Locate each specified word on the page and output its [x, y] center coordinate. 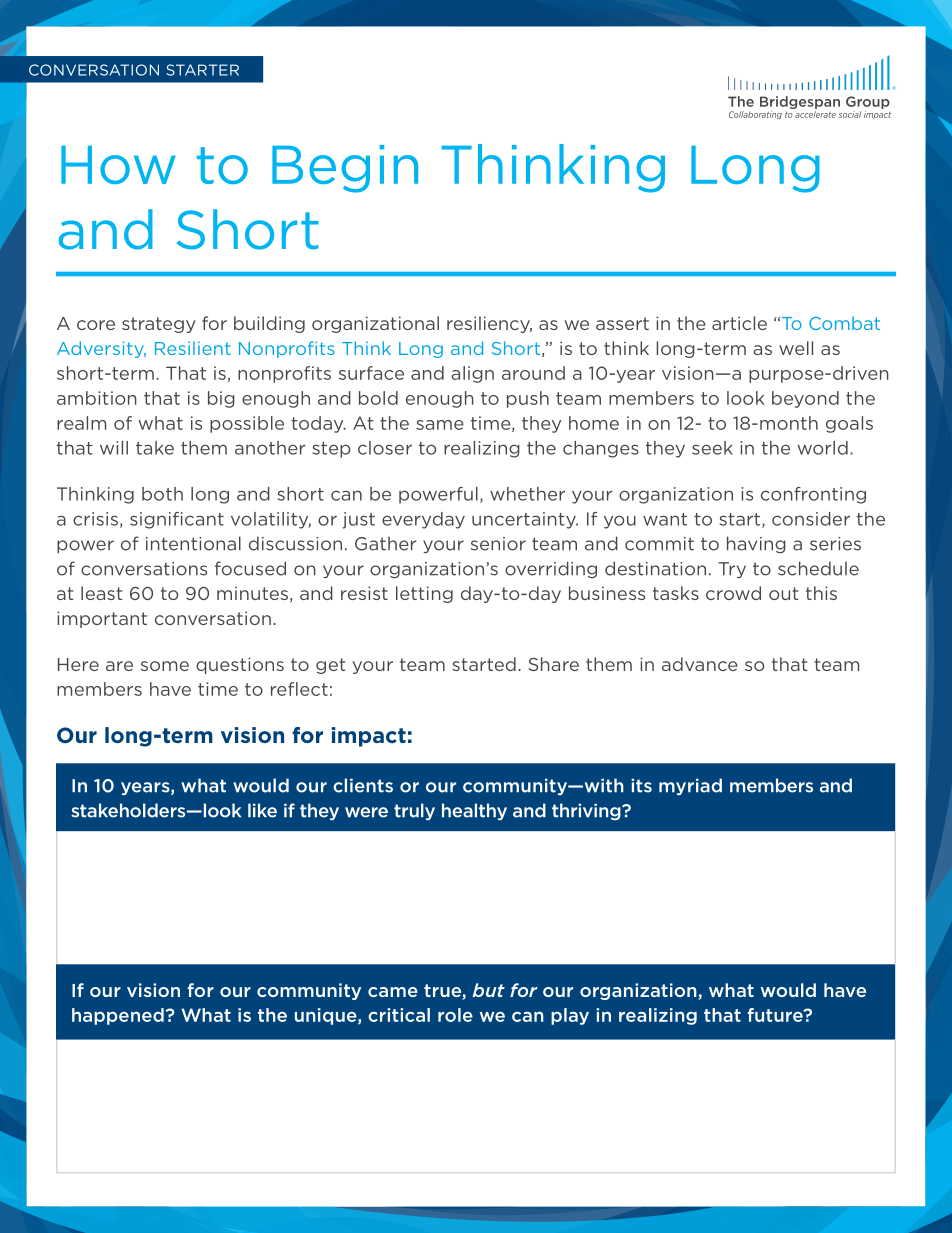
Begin [345, 169]
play [570, 1016]
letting [424, 594]
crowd [733, 593]
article [739, 323]
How [118, 165]
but [488, 990]
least [101, 593]
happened [119, 1016]
